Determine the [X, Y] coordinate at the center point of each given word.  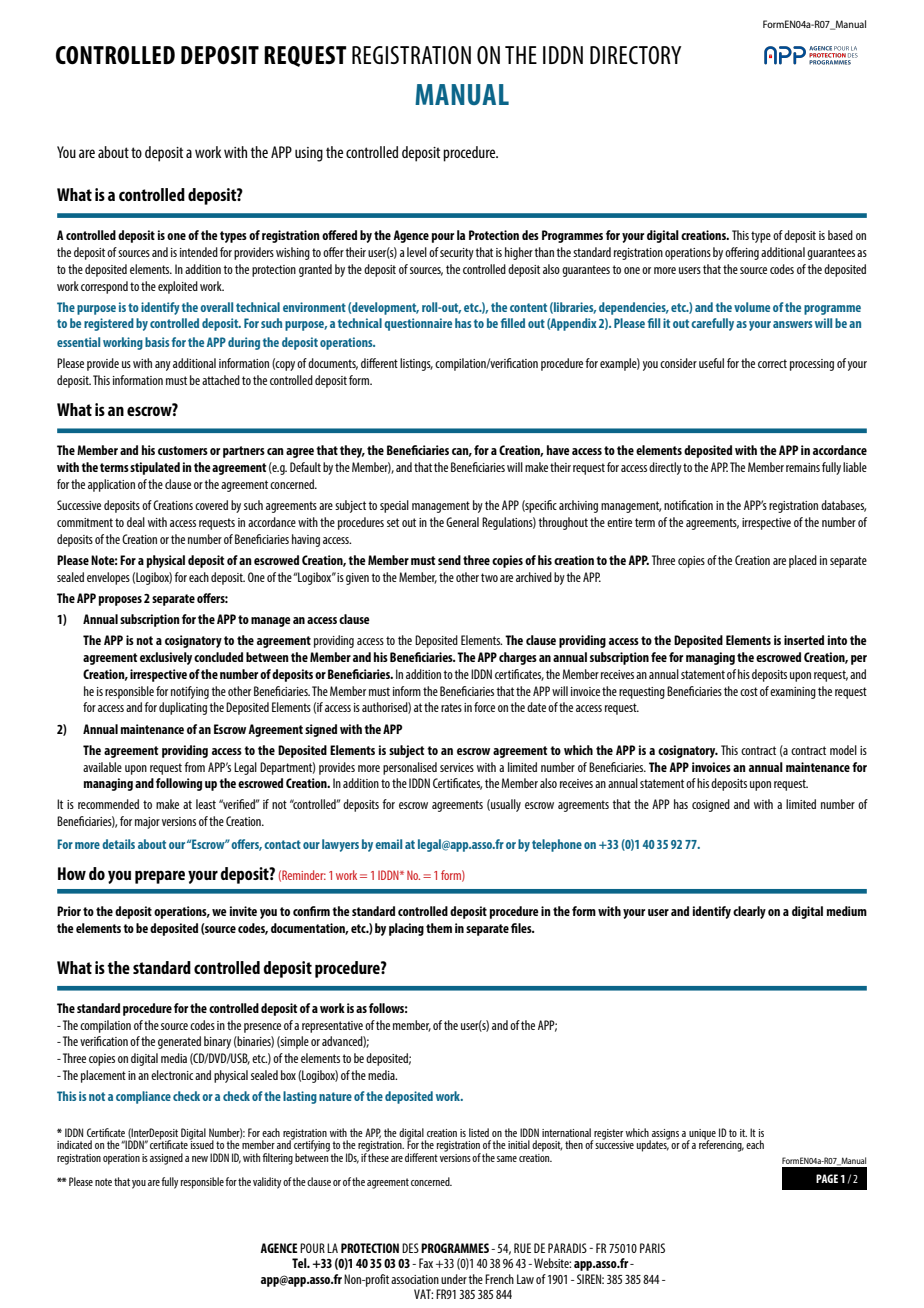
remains [803, 467]
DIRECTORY [635, 55]
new [200, 1159]
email [388, 844]
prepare [160, 877]
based [840, 235]
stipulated [155, 468]
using [309, 154]
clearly [749, 912]
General [462, 522]
